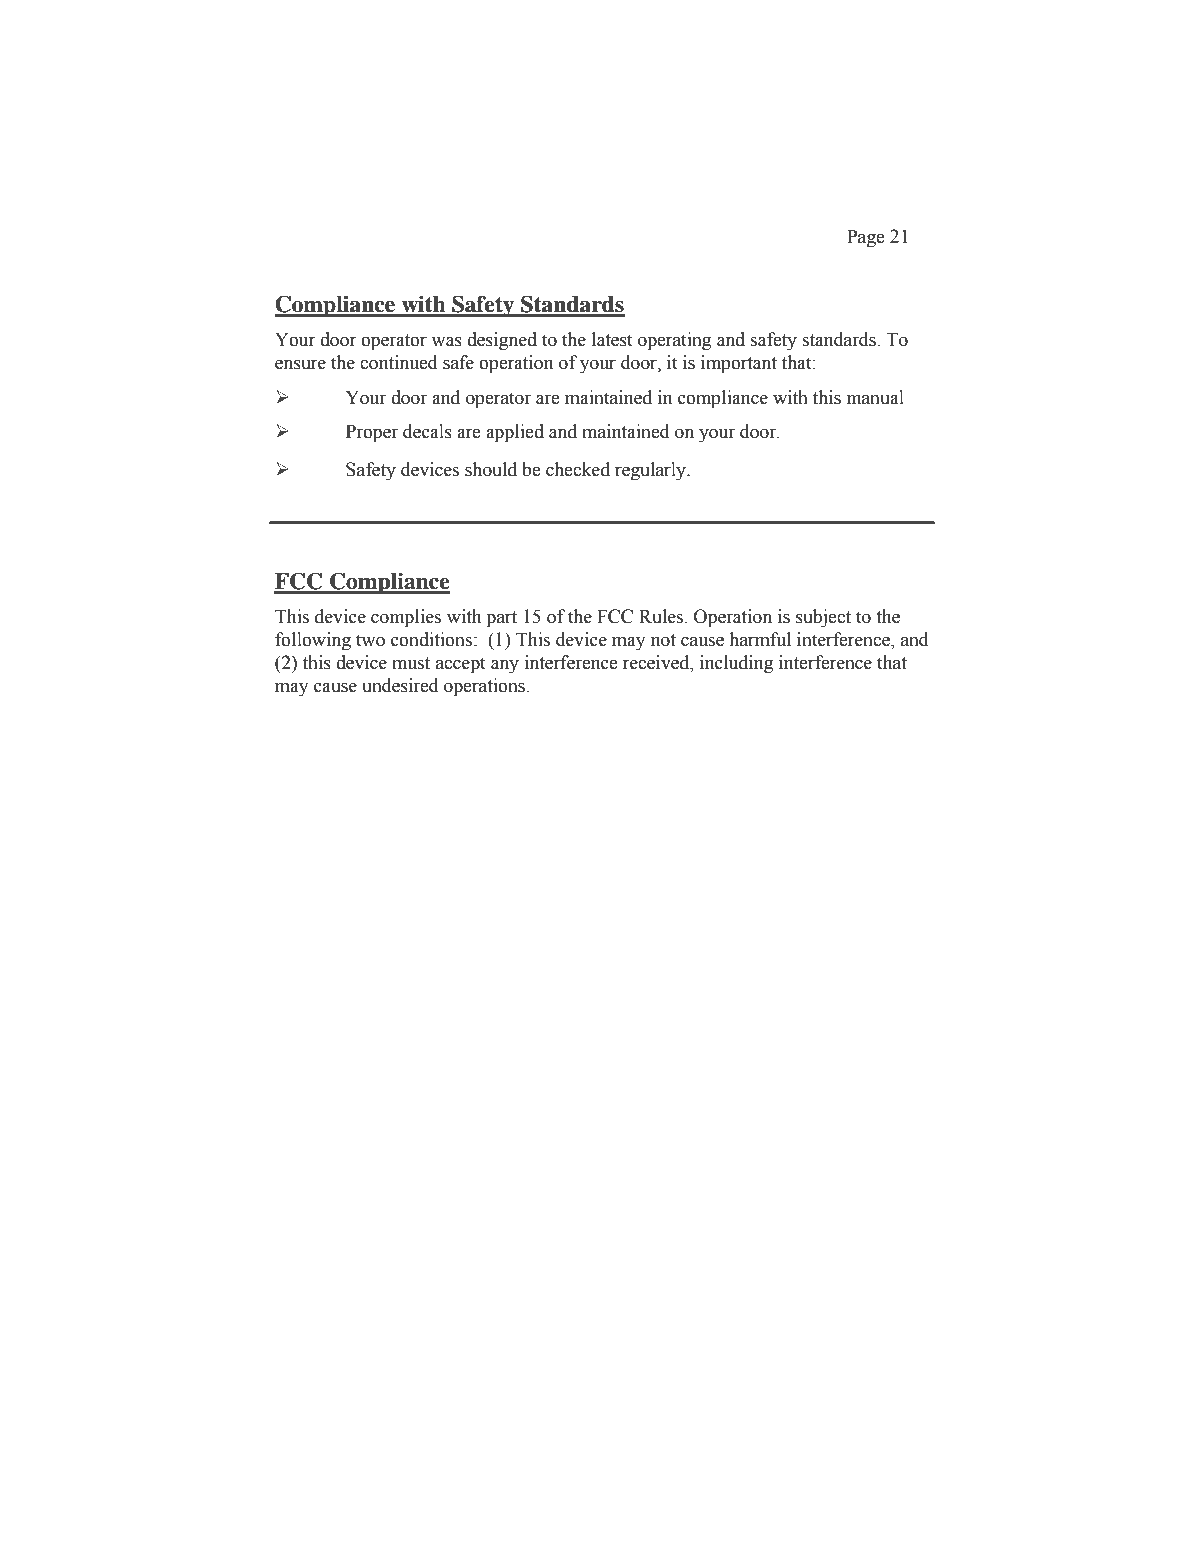  What do you see at coordinates (446, 341) in the screenshot?
I see `was` at bounding box center [446, 341].
